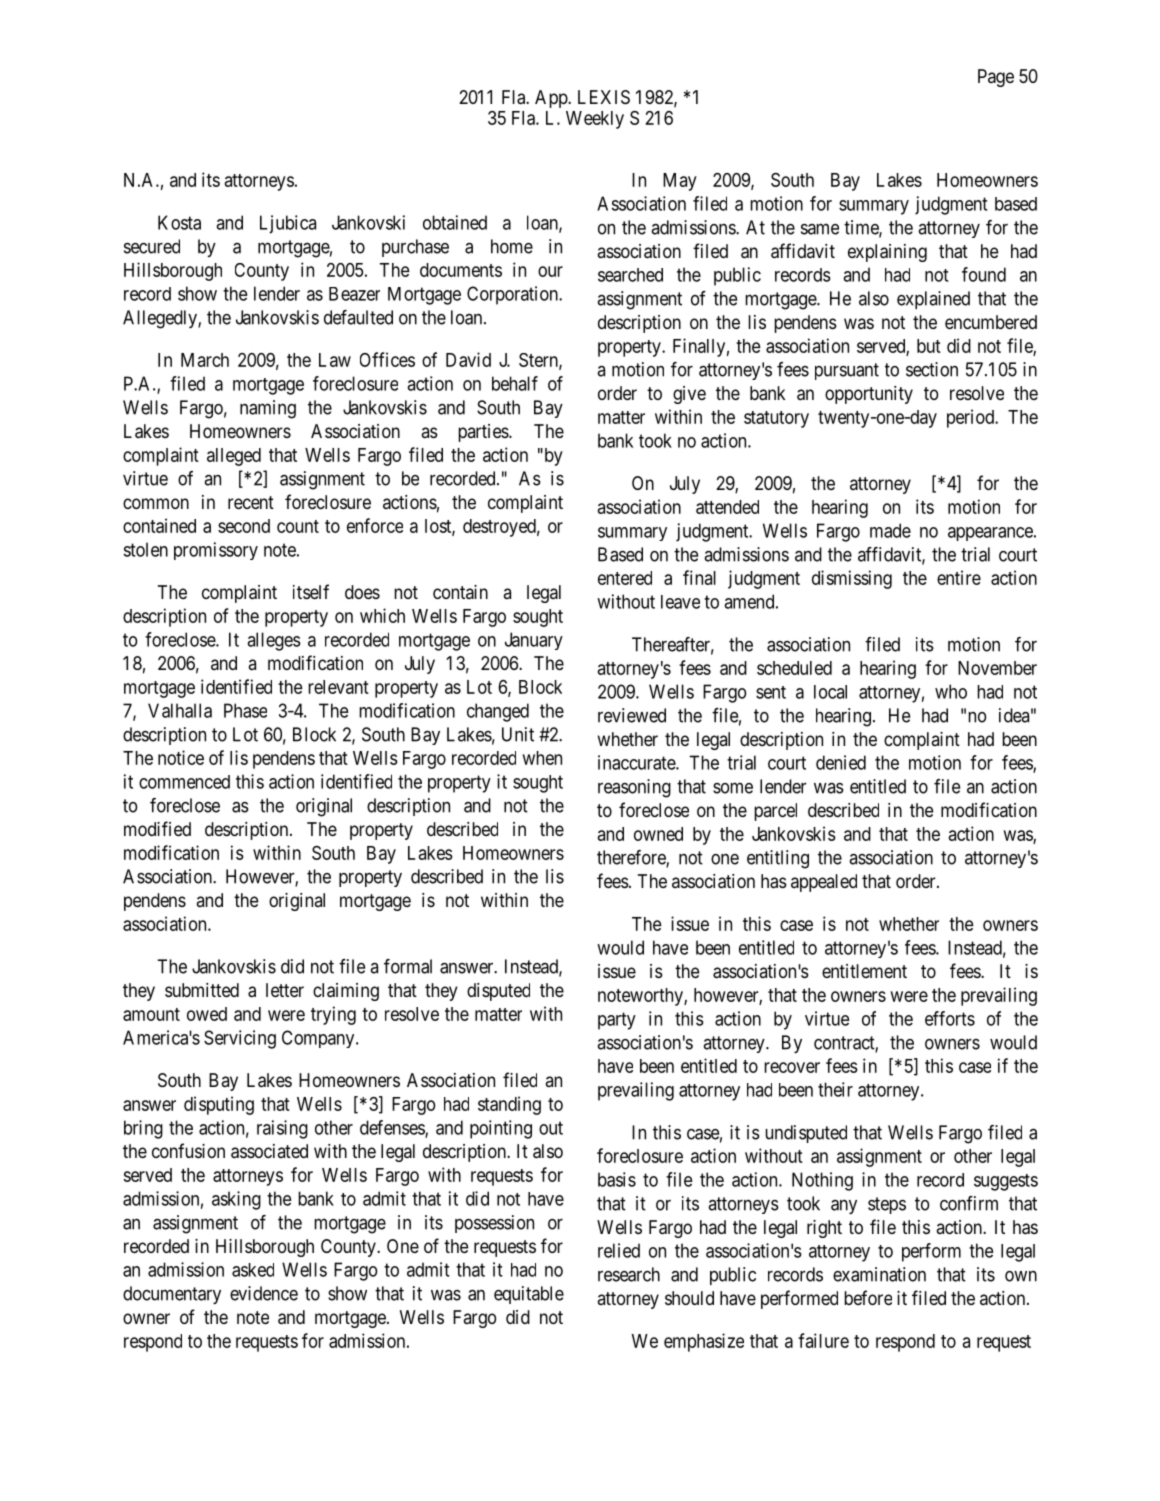  Describe the element at coordinates (625, 578) in the screenshot. I see `entered` at that location.
